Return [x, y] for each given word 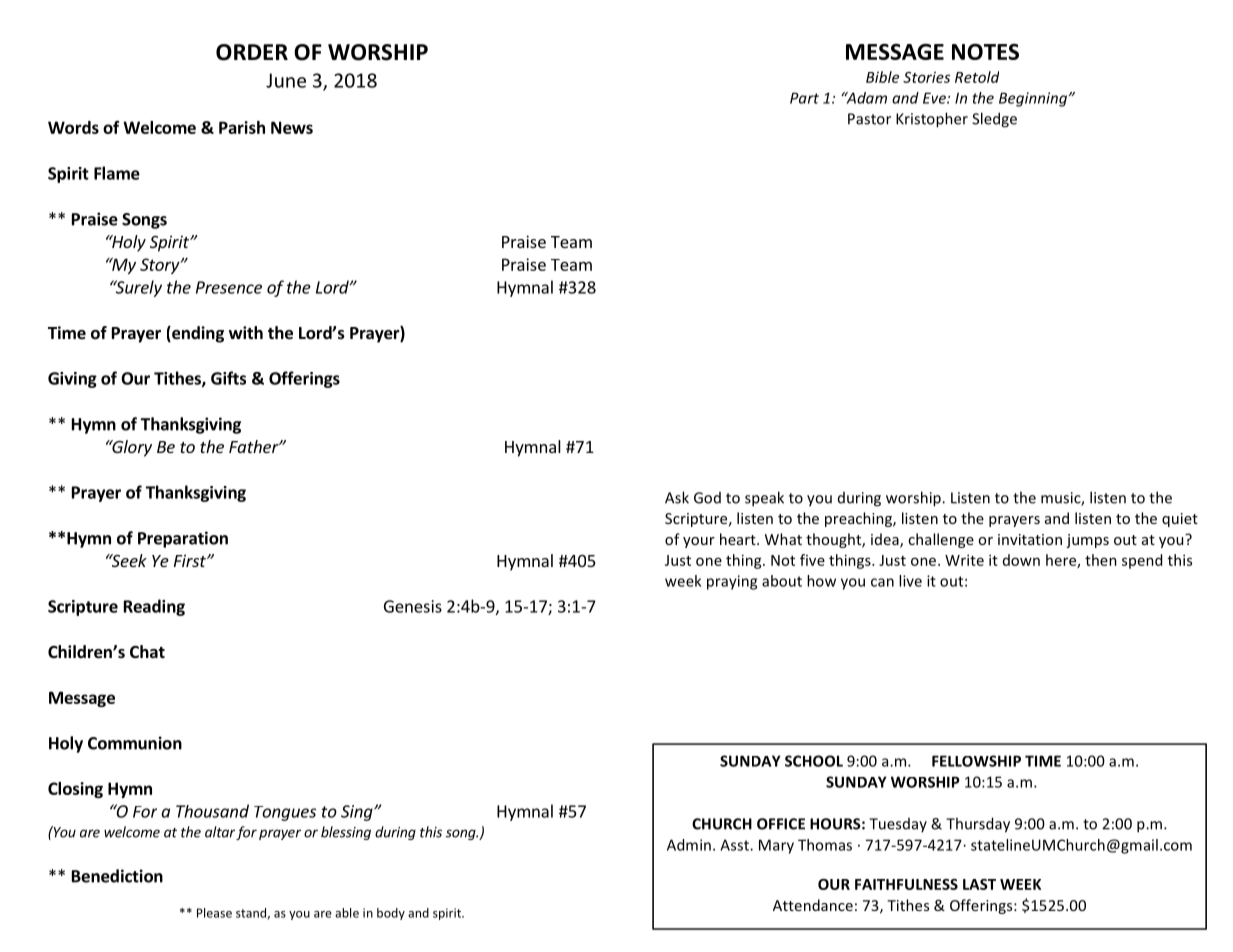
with [246, 332]
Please [214, 913]
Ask [677, 497]
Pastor [869, 119]
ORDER [252, 52]
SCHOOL [814, 761]
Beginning [1034, 99]
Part [804, 98]
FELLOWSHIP [976, 761]
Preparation [183, 539]
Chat [147, 651]
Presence [229, 287]
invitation [1030, 539]
